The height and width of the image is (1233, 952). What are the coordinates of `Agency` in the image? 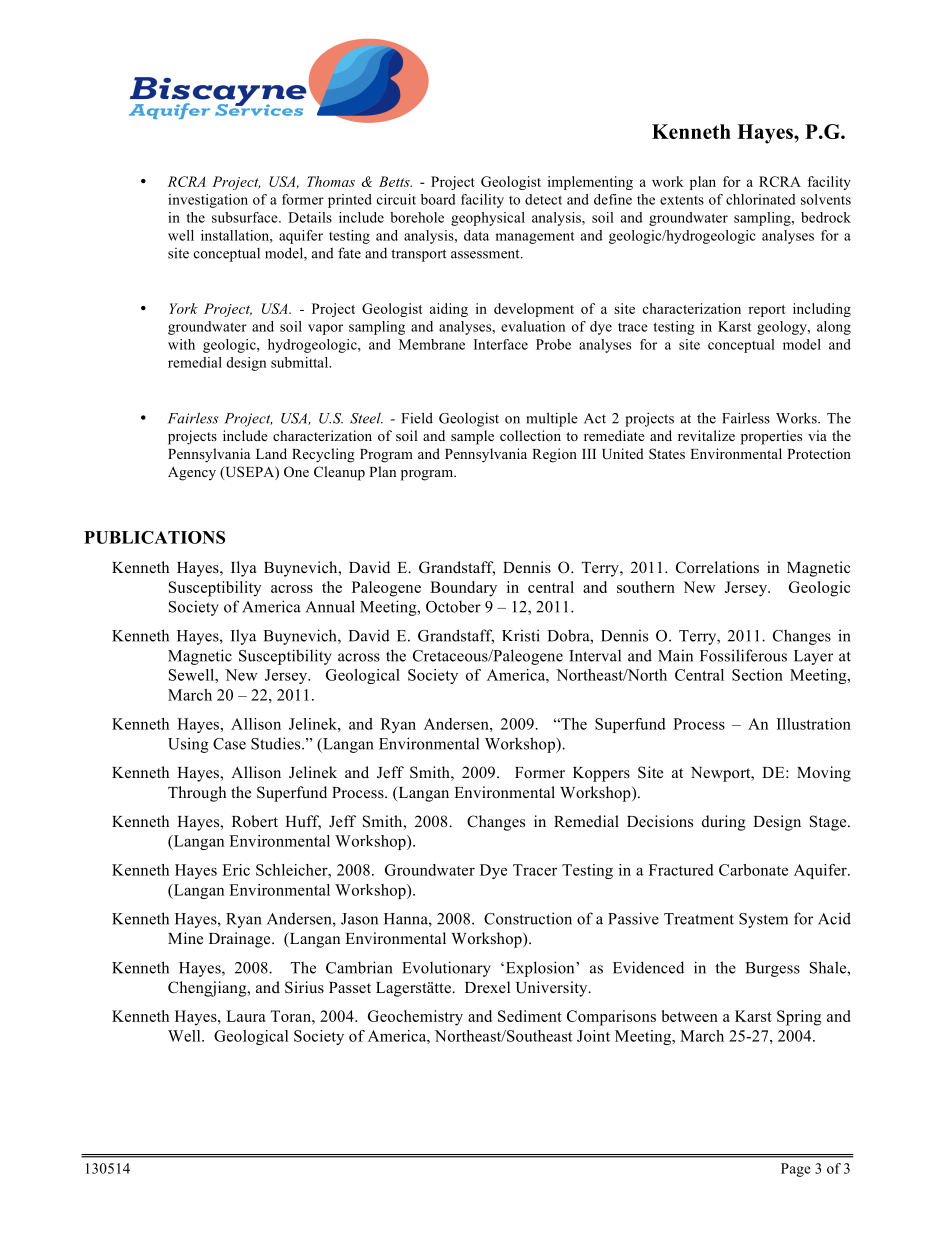 It's located at (192, 474).
